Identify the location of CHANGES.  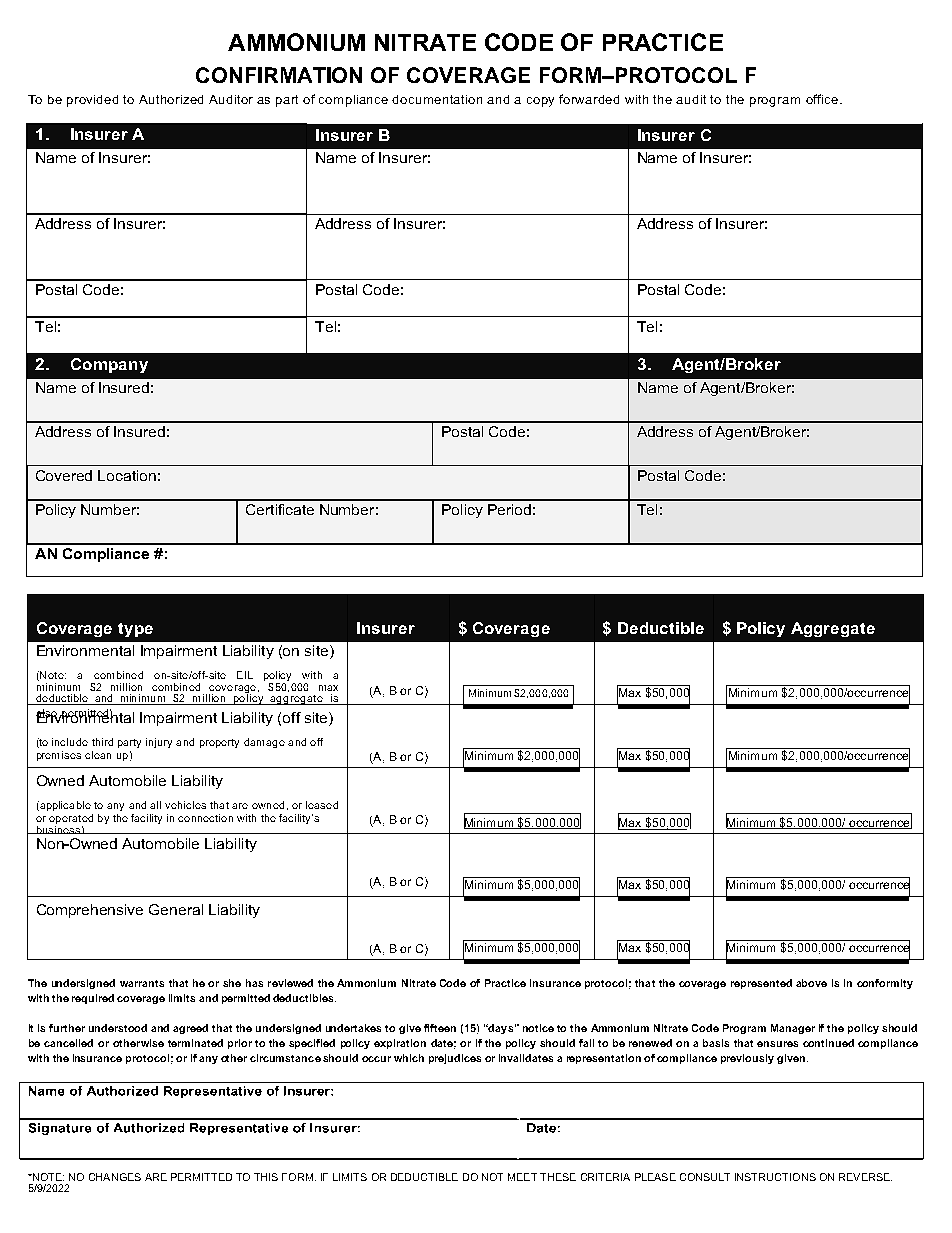
(115, 1177).
